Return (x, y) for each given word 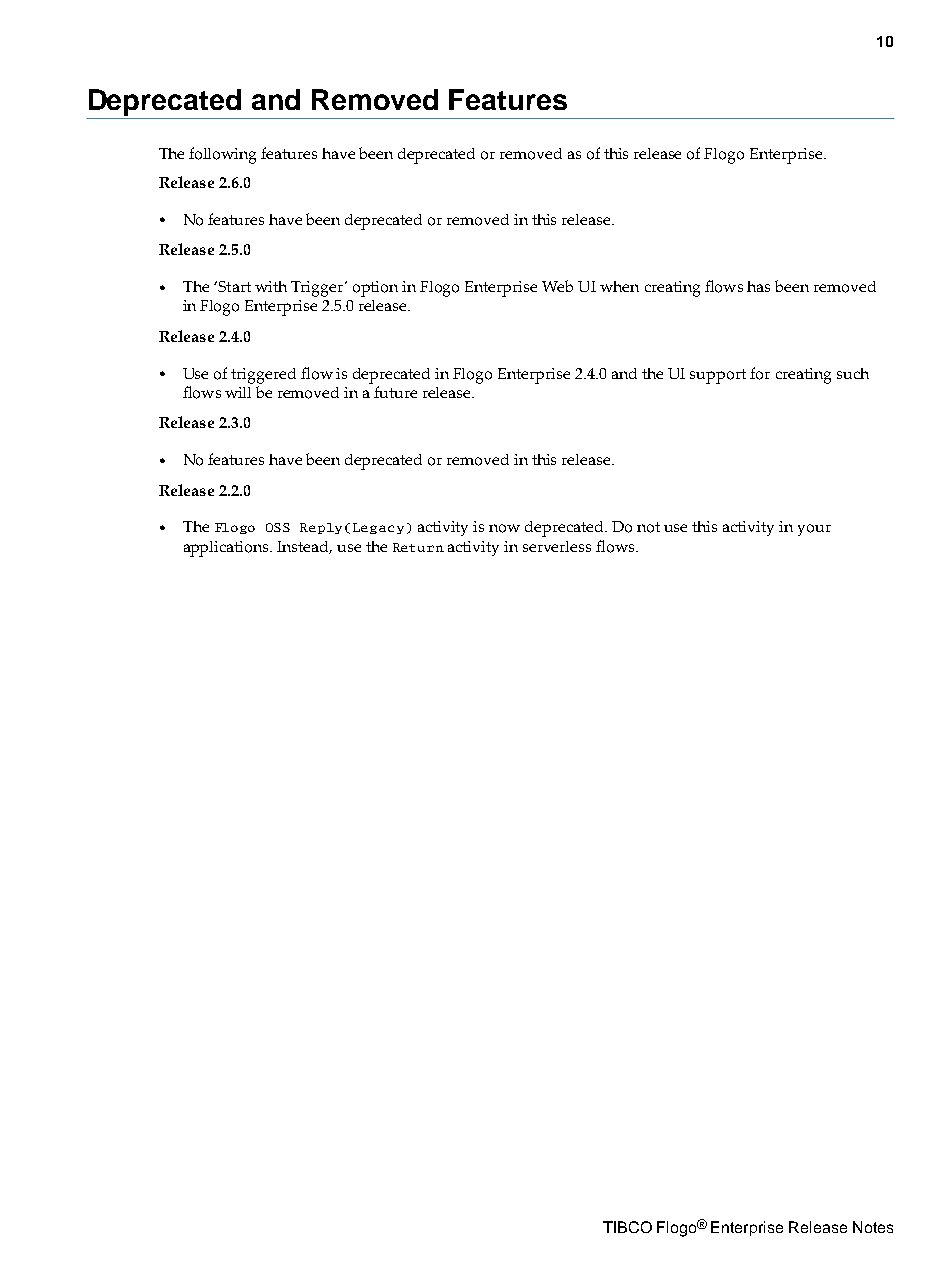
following (222, 155)
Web (557, 286)
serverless (557, 546)
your (814, 530)
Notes (873, 1227)
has (758, 286)
